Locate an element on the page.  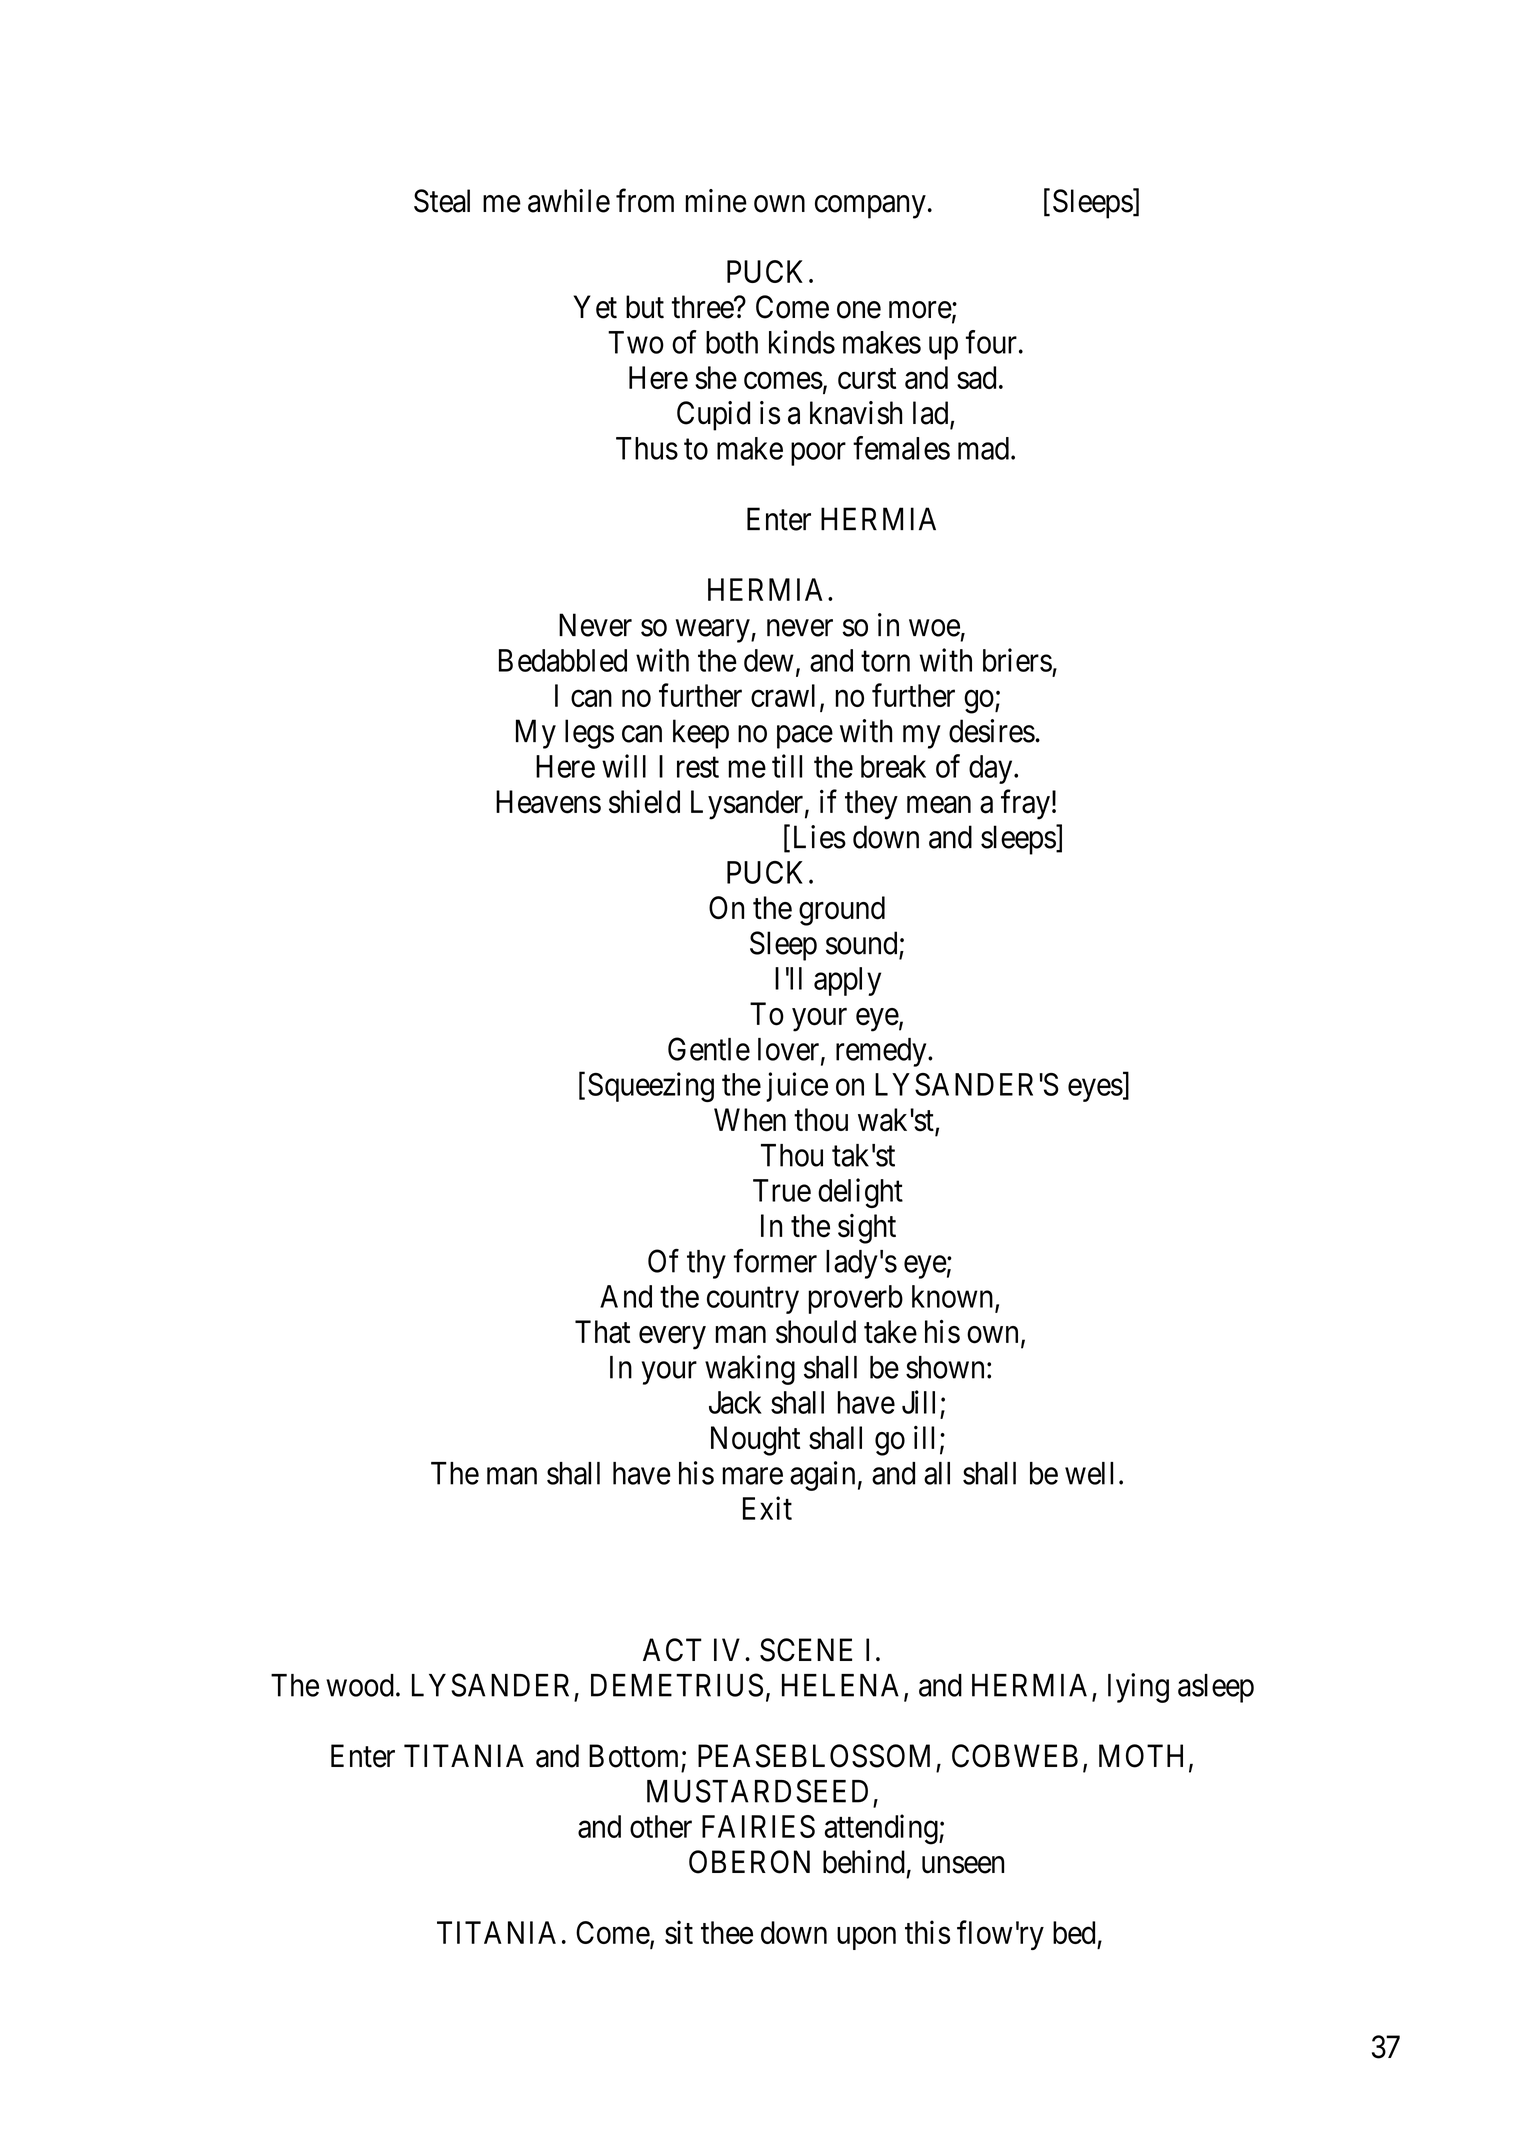
When is located at coordinates (750, 1120).
